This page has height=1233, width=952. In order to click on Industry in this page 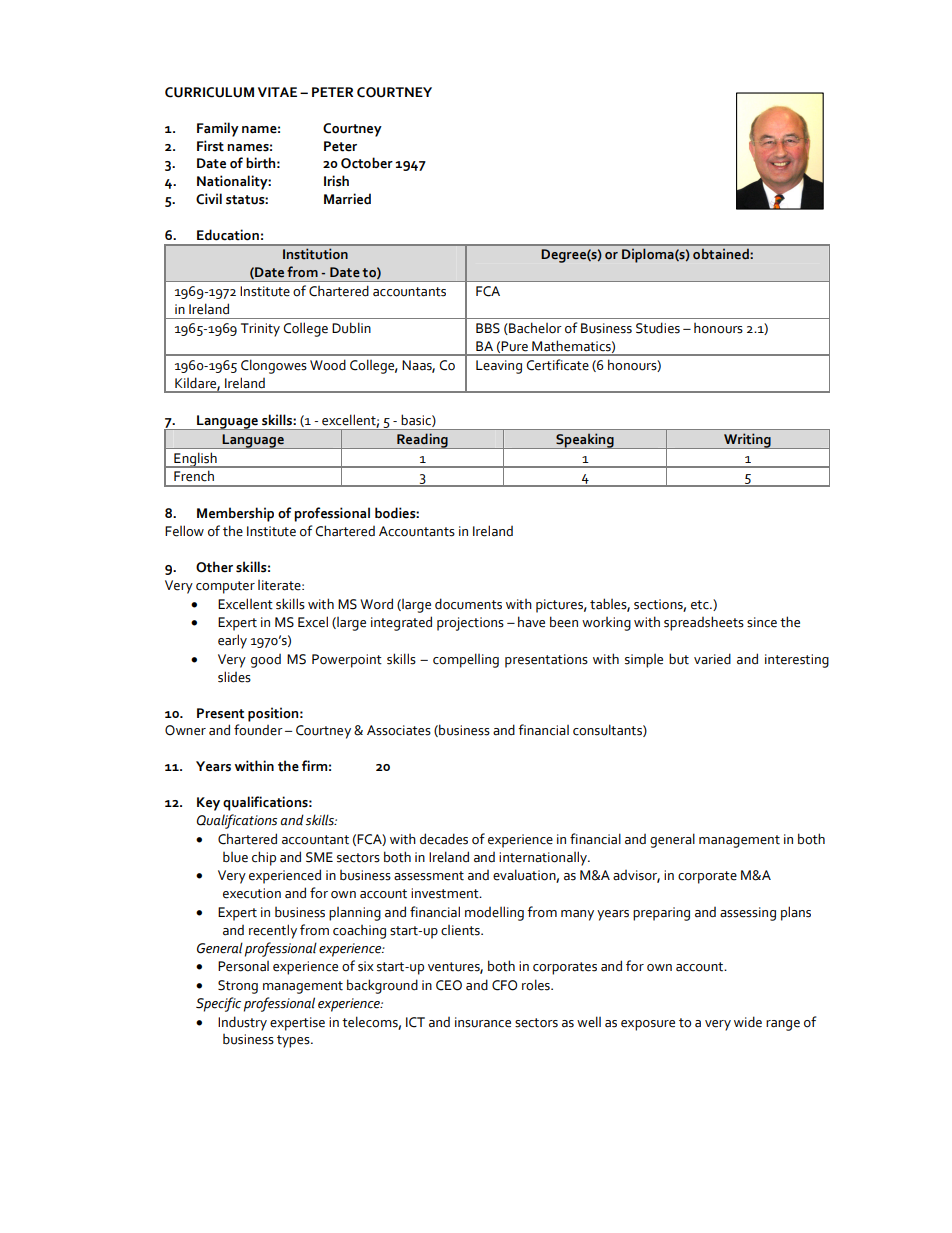, I will do `click(242, 1023)`.
